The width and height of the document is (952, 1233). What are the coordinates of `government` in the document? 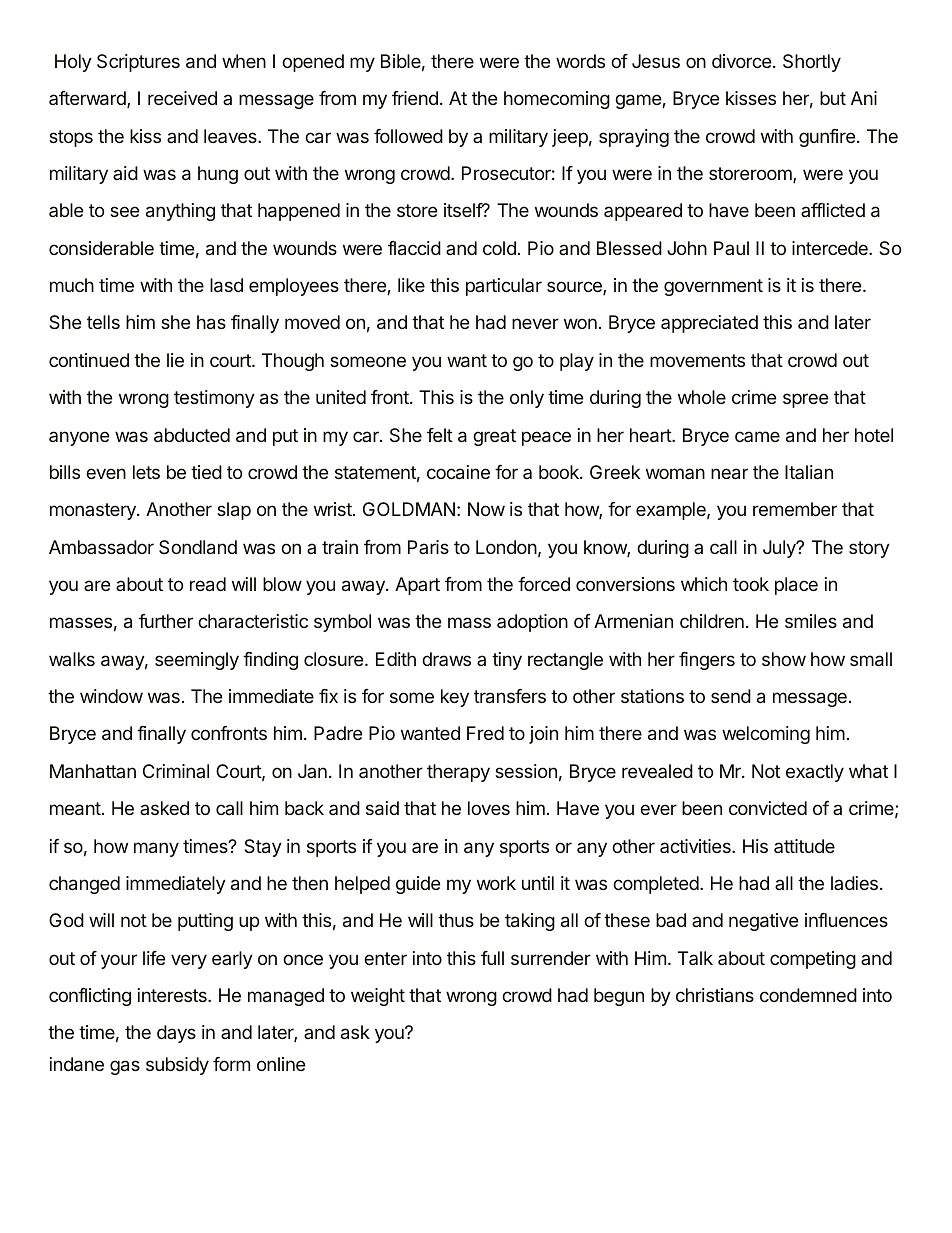 It's located at (713, 287).
